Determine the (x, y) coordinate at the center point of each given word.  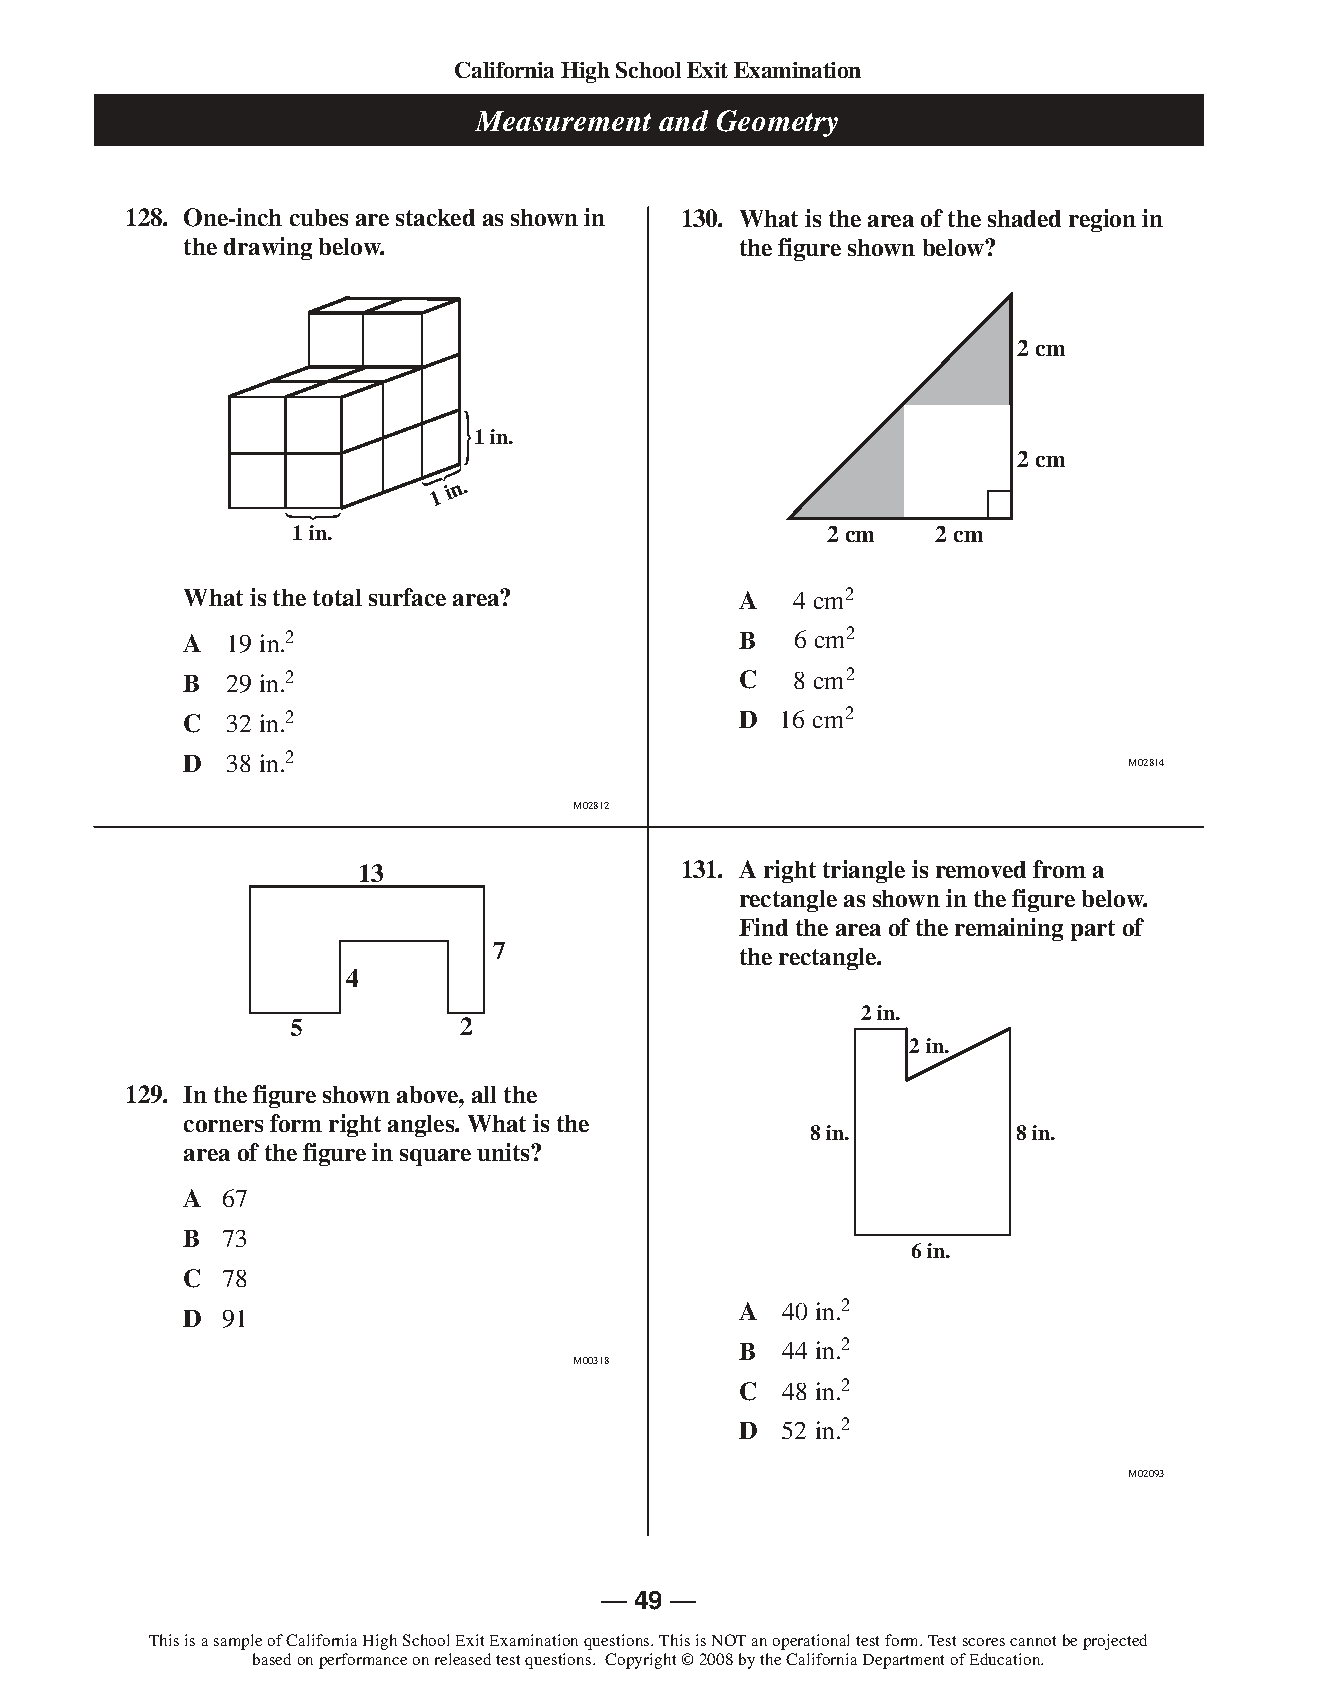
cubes (319, 217)
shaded (1024, 218)
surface (407, 597)
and (683, 120)
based (272, 1659)
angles (422, 1126)
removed (981, 869)
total (337, 597)
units (504, 1152)
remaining (1009, 929)
